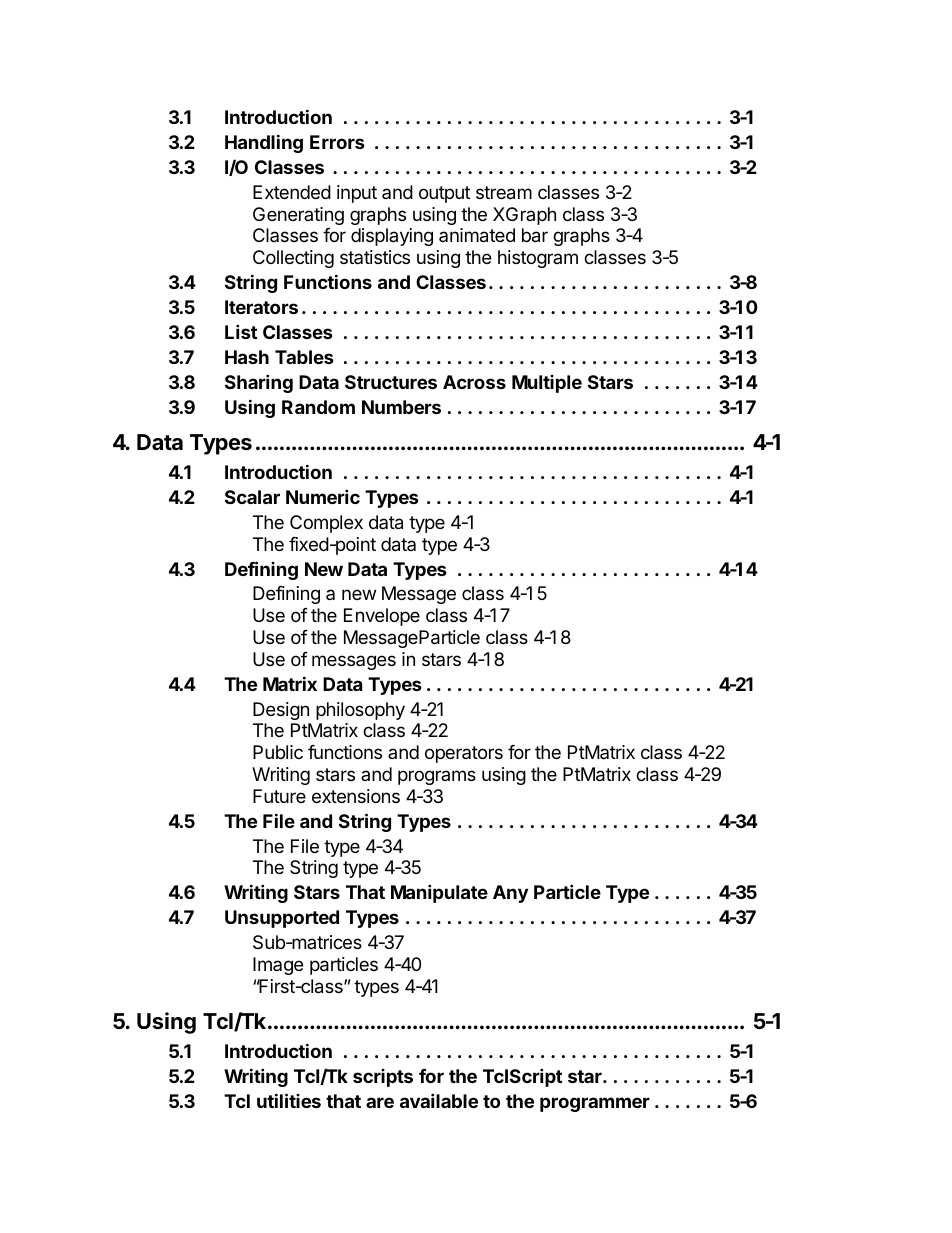  I want to click on programs, so click(437, 777).
